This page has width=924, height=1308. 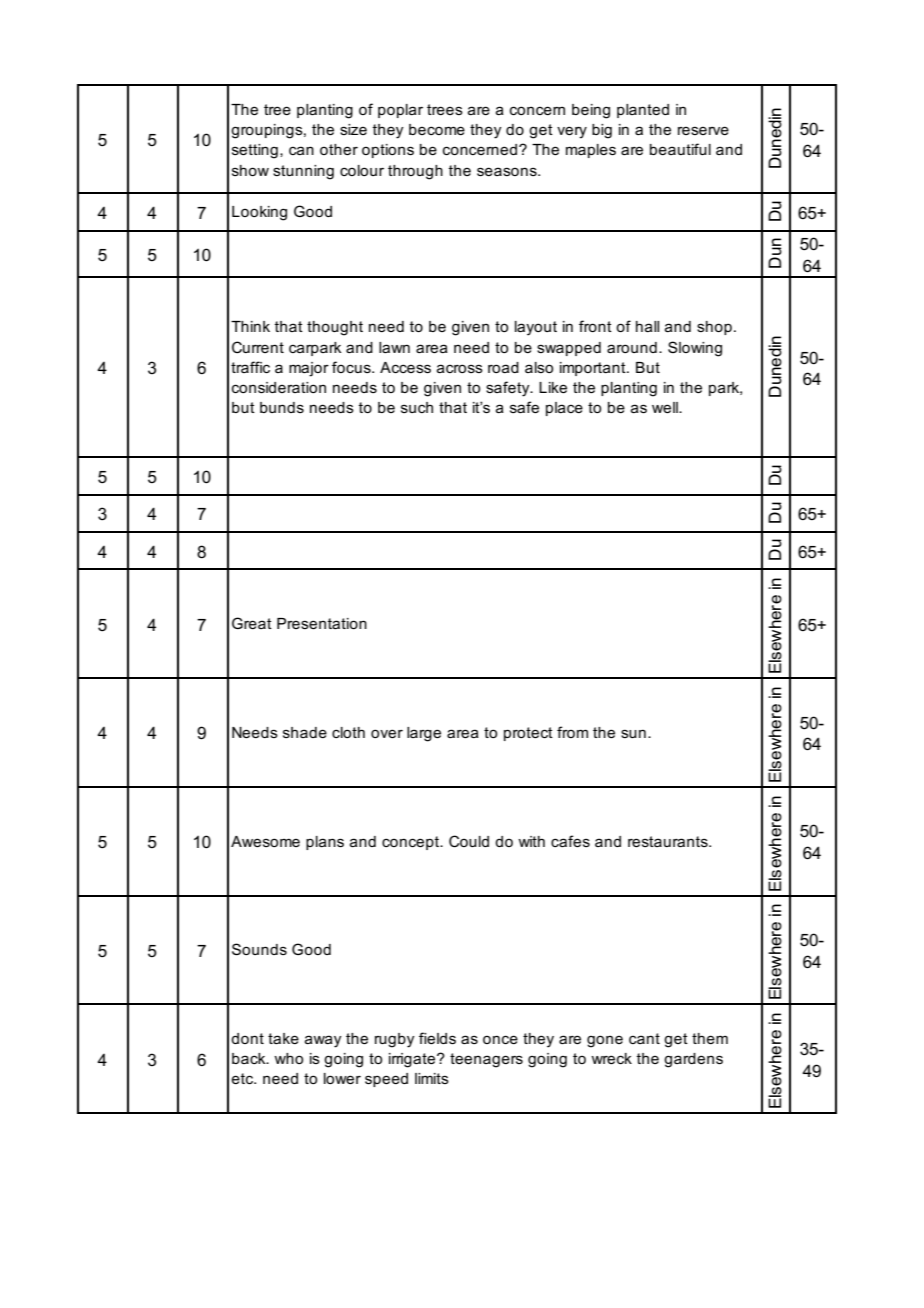 What do you see at coordinates (680, 149) in the page?
I see `beautiful` at bounding box center [680, 149].
